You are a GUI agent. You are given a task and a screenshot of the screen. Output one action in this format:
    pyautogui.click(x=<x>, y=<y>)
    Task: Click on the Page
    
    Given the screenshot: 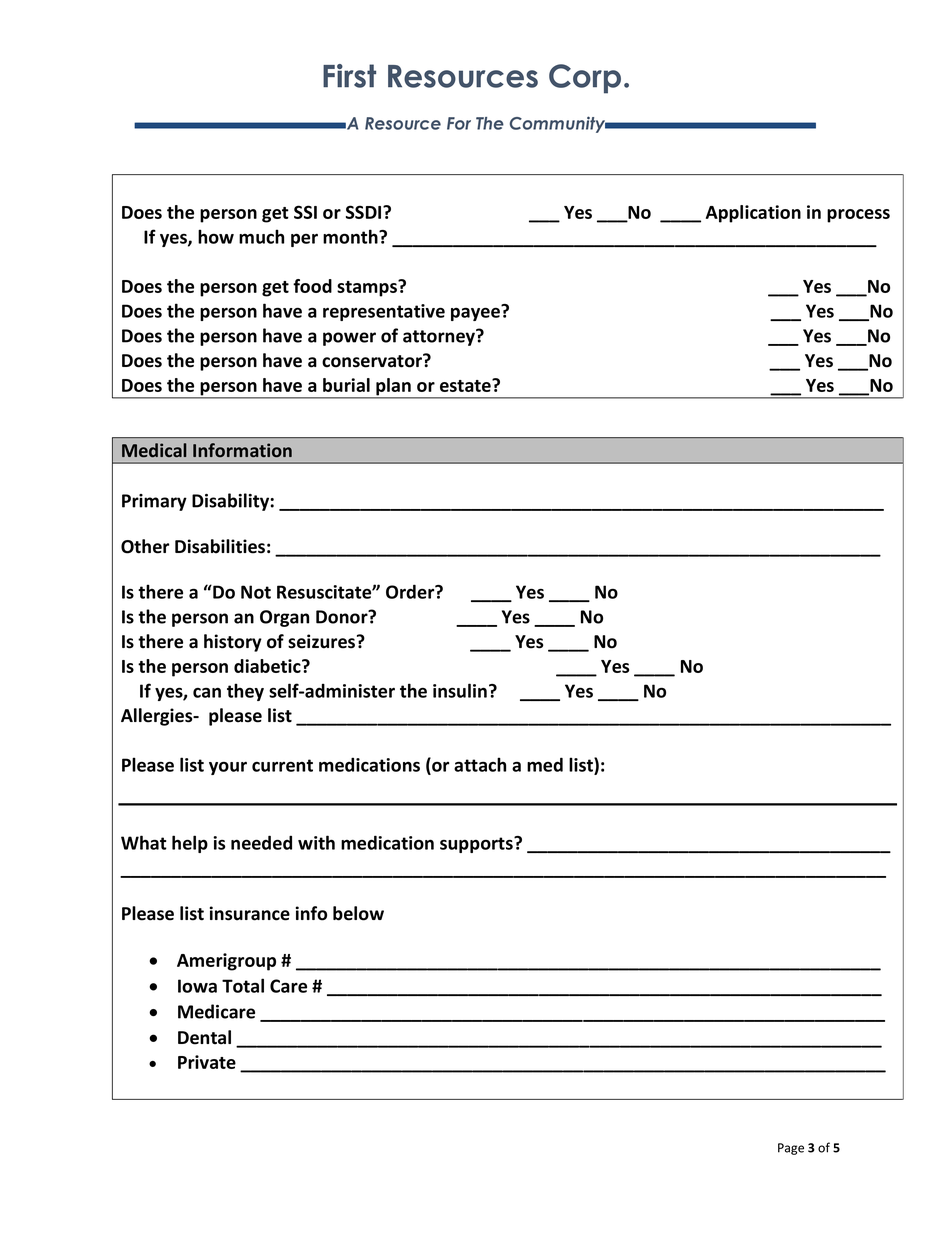 What is the action you would take?
    pyautogui.click(x=791, y=1149)
